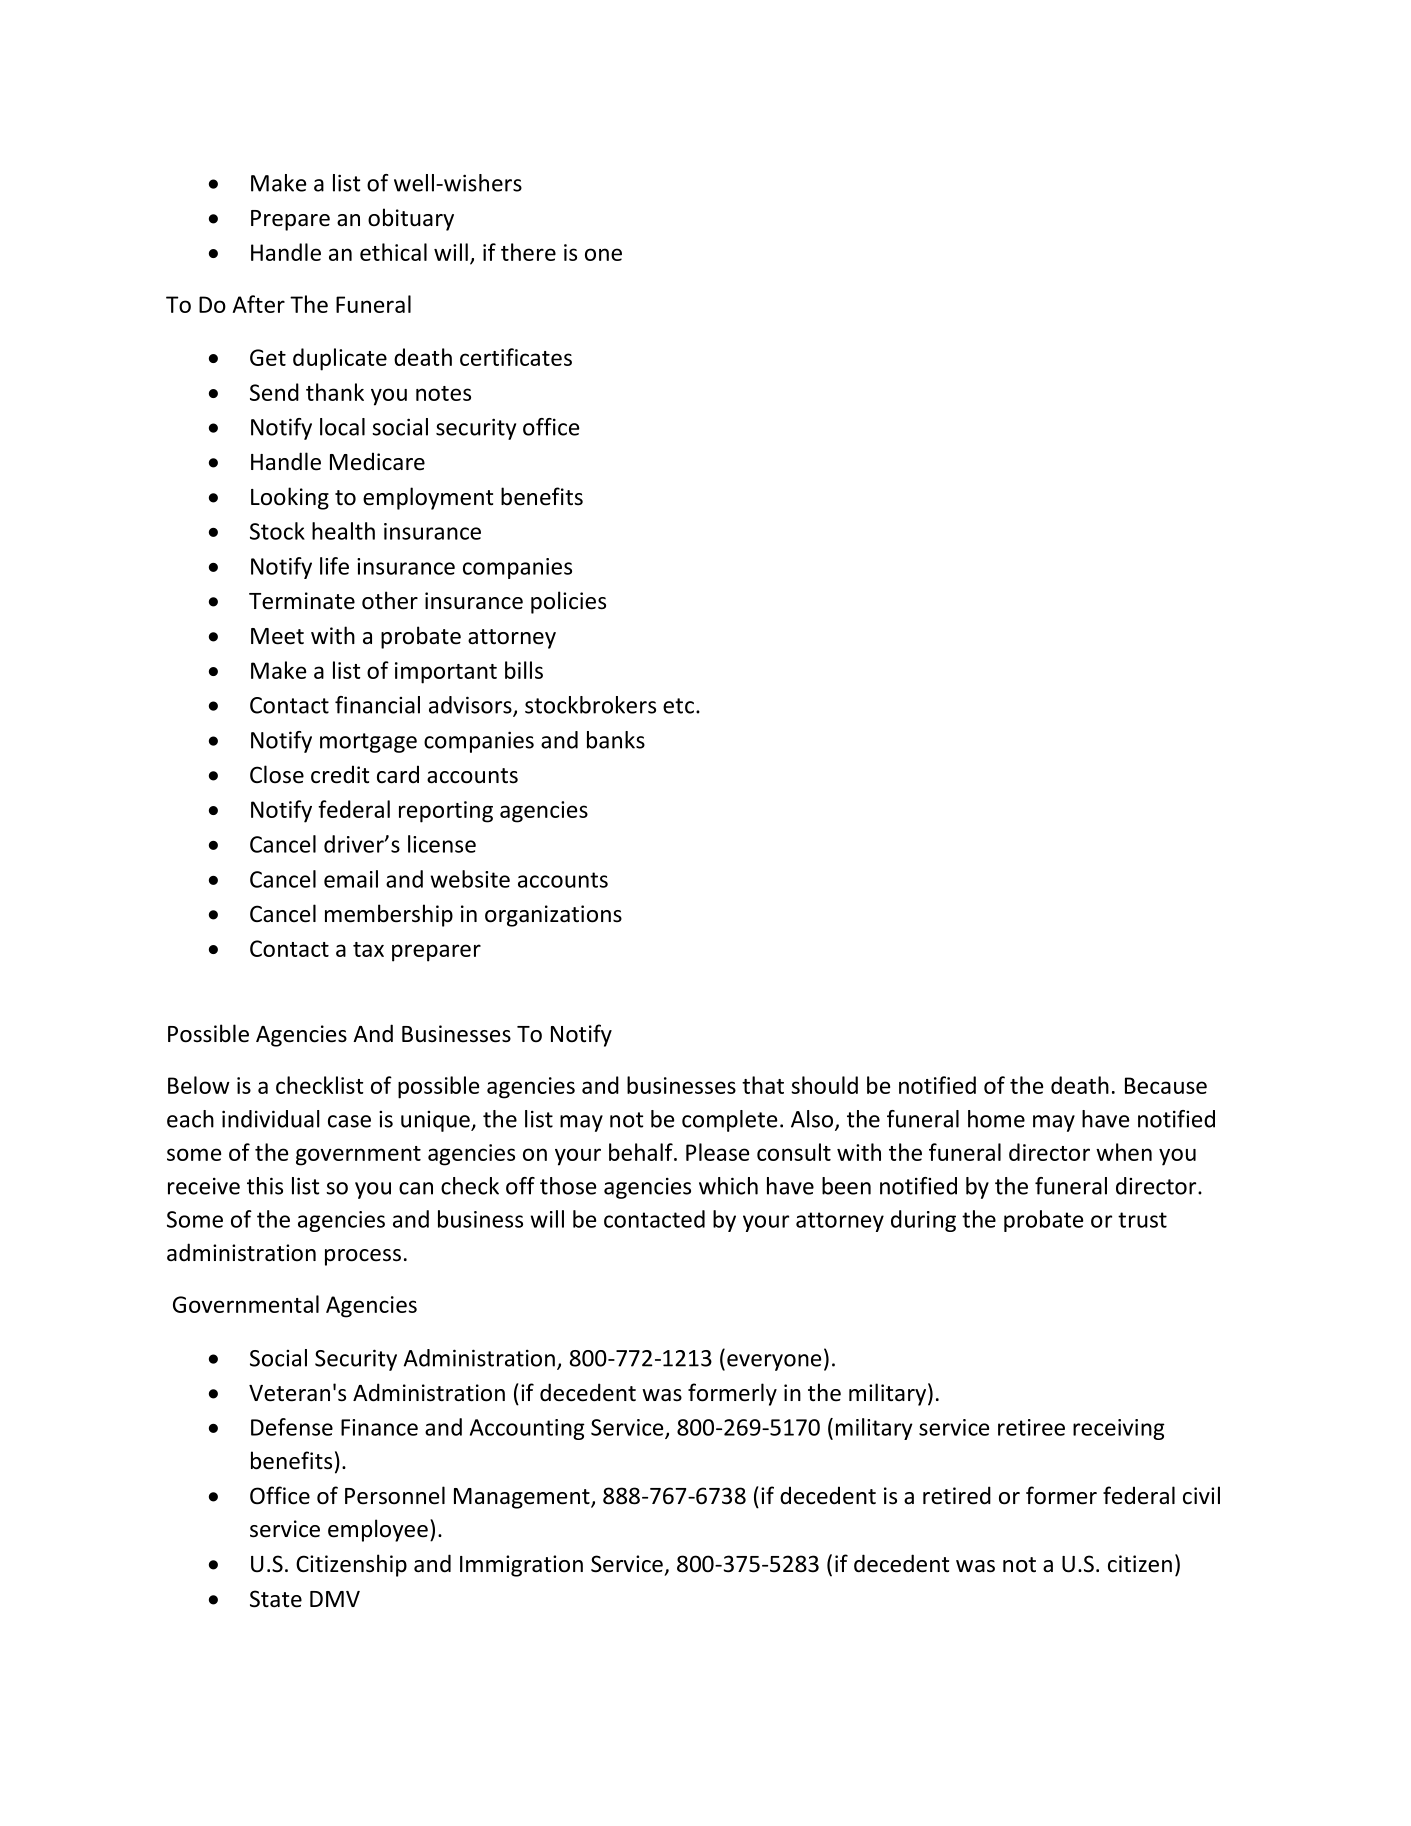  Describe the element at coordinates (340, 774) in the document. I see `credit` at that location.
